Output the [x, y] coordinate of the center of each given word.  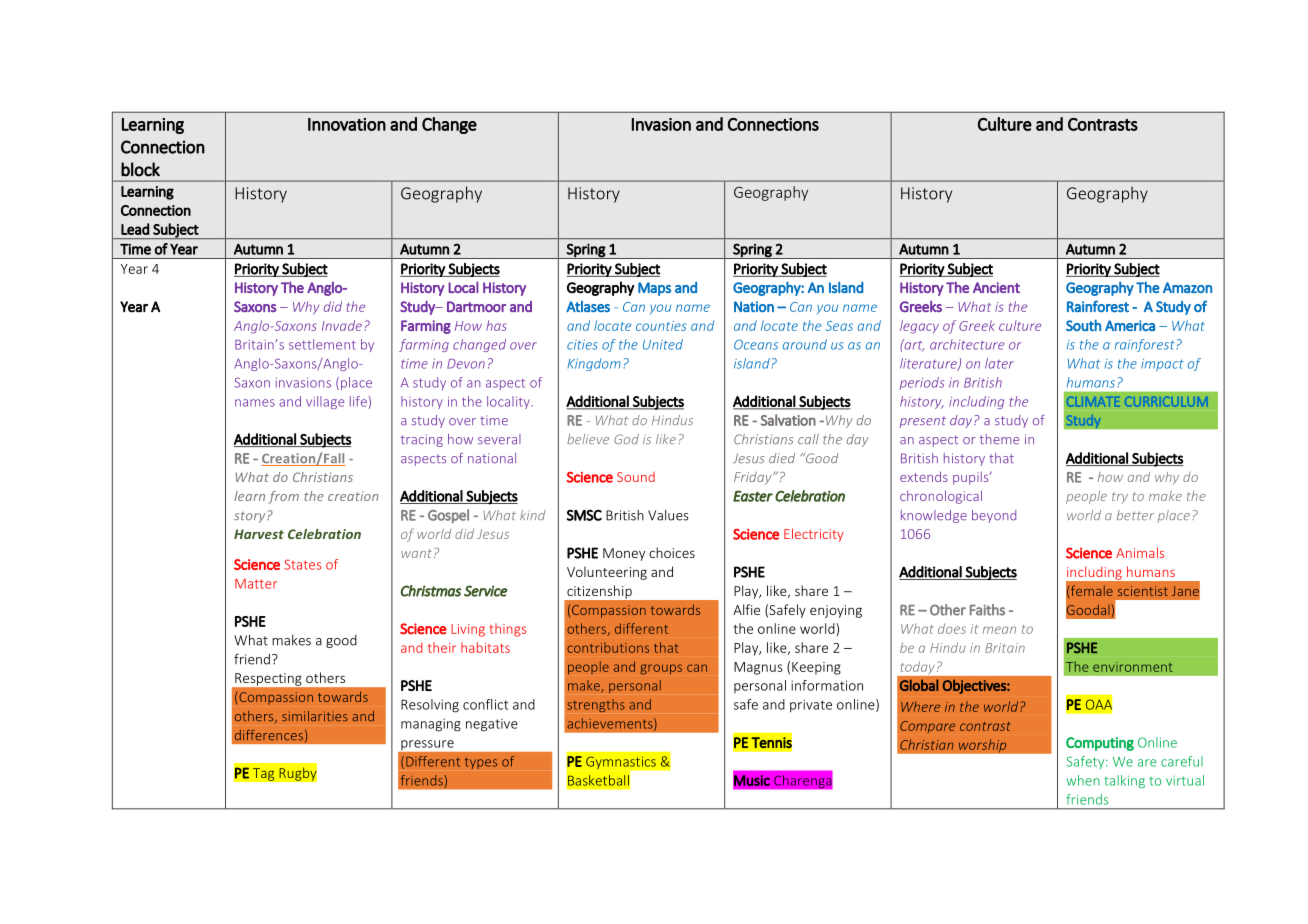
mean [999, 630]
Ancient [996, 287]
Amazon [1187, 287]
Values [668, 515]
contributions [608, 647]
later [999, 363]
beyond [994, 516]
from [283, 497]
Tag [264, 774]
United [663, 344]
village [325, 402]
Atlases [588, 306]
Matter [256, 584]
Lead [135, 229]
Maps [654, 289]
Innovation [347, 124]
